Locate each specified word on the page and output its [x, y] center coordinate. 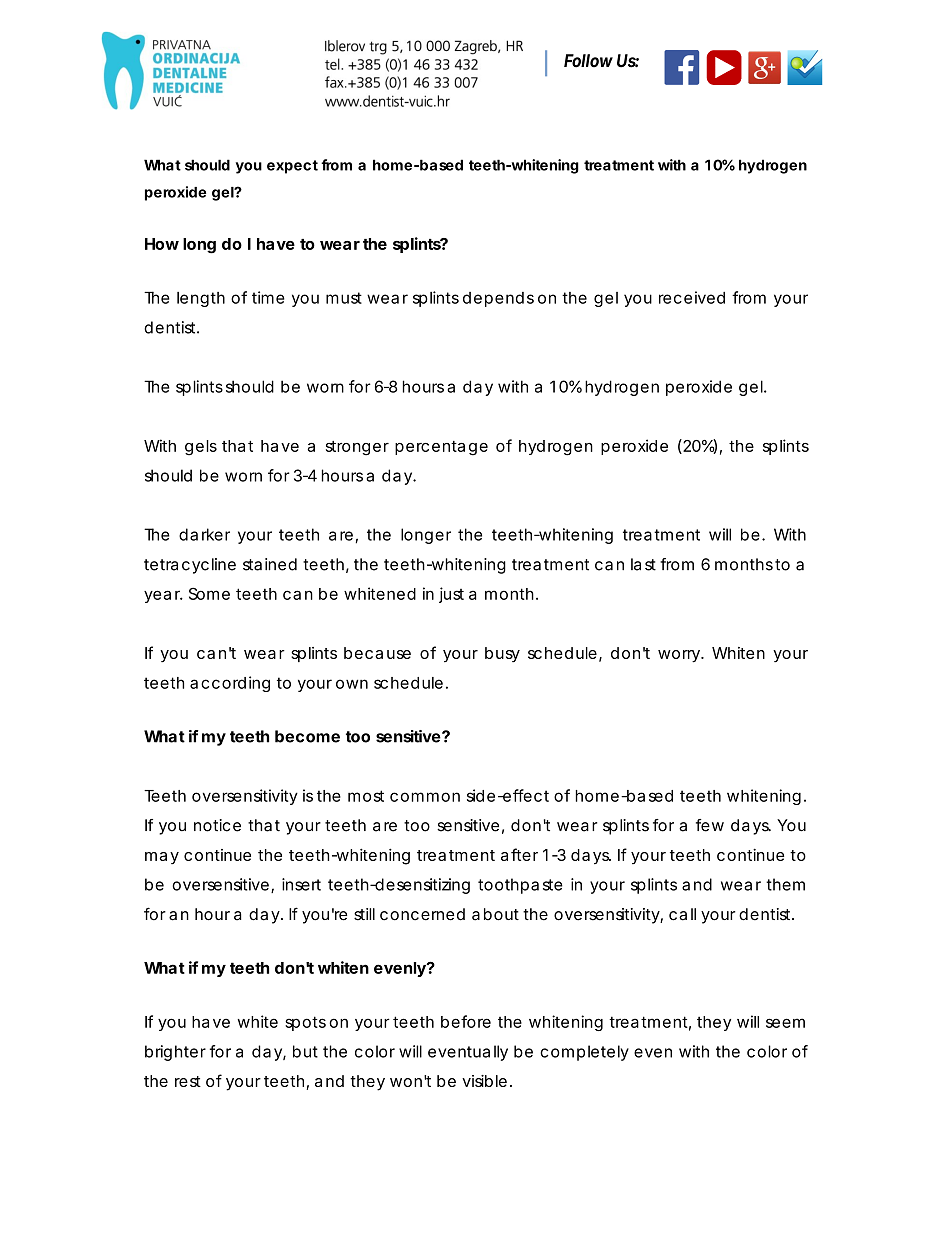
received [692, 297]
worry [680, 656]
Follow [588, 61]
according [230, 684]
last [643, 564]
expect [292, 167]
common [425, 797]
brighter [175, 1053]
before [466, 1021]
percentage [441, 448]
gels [201, 448]
